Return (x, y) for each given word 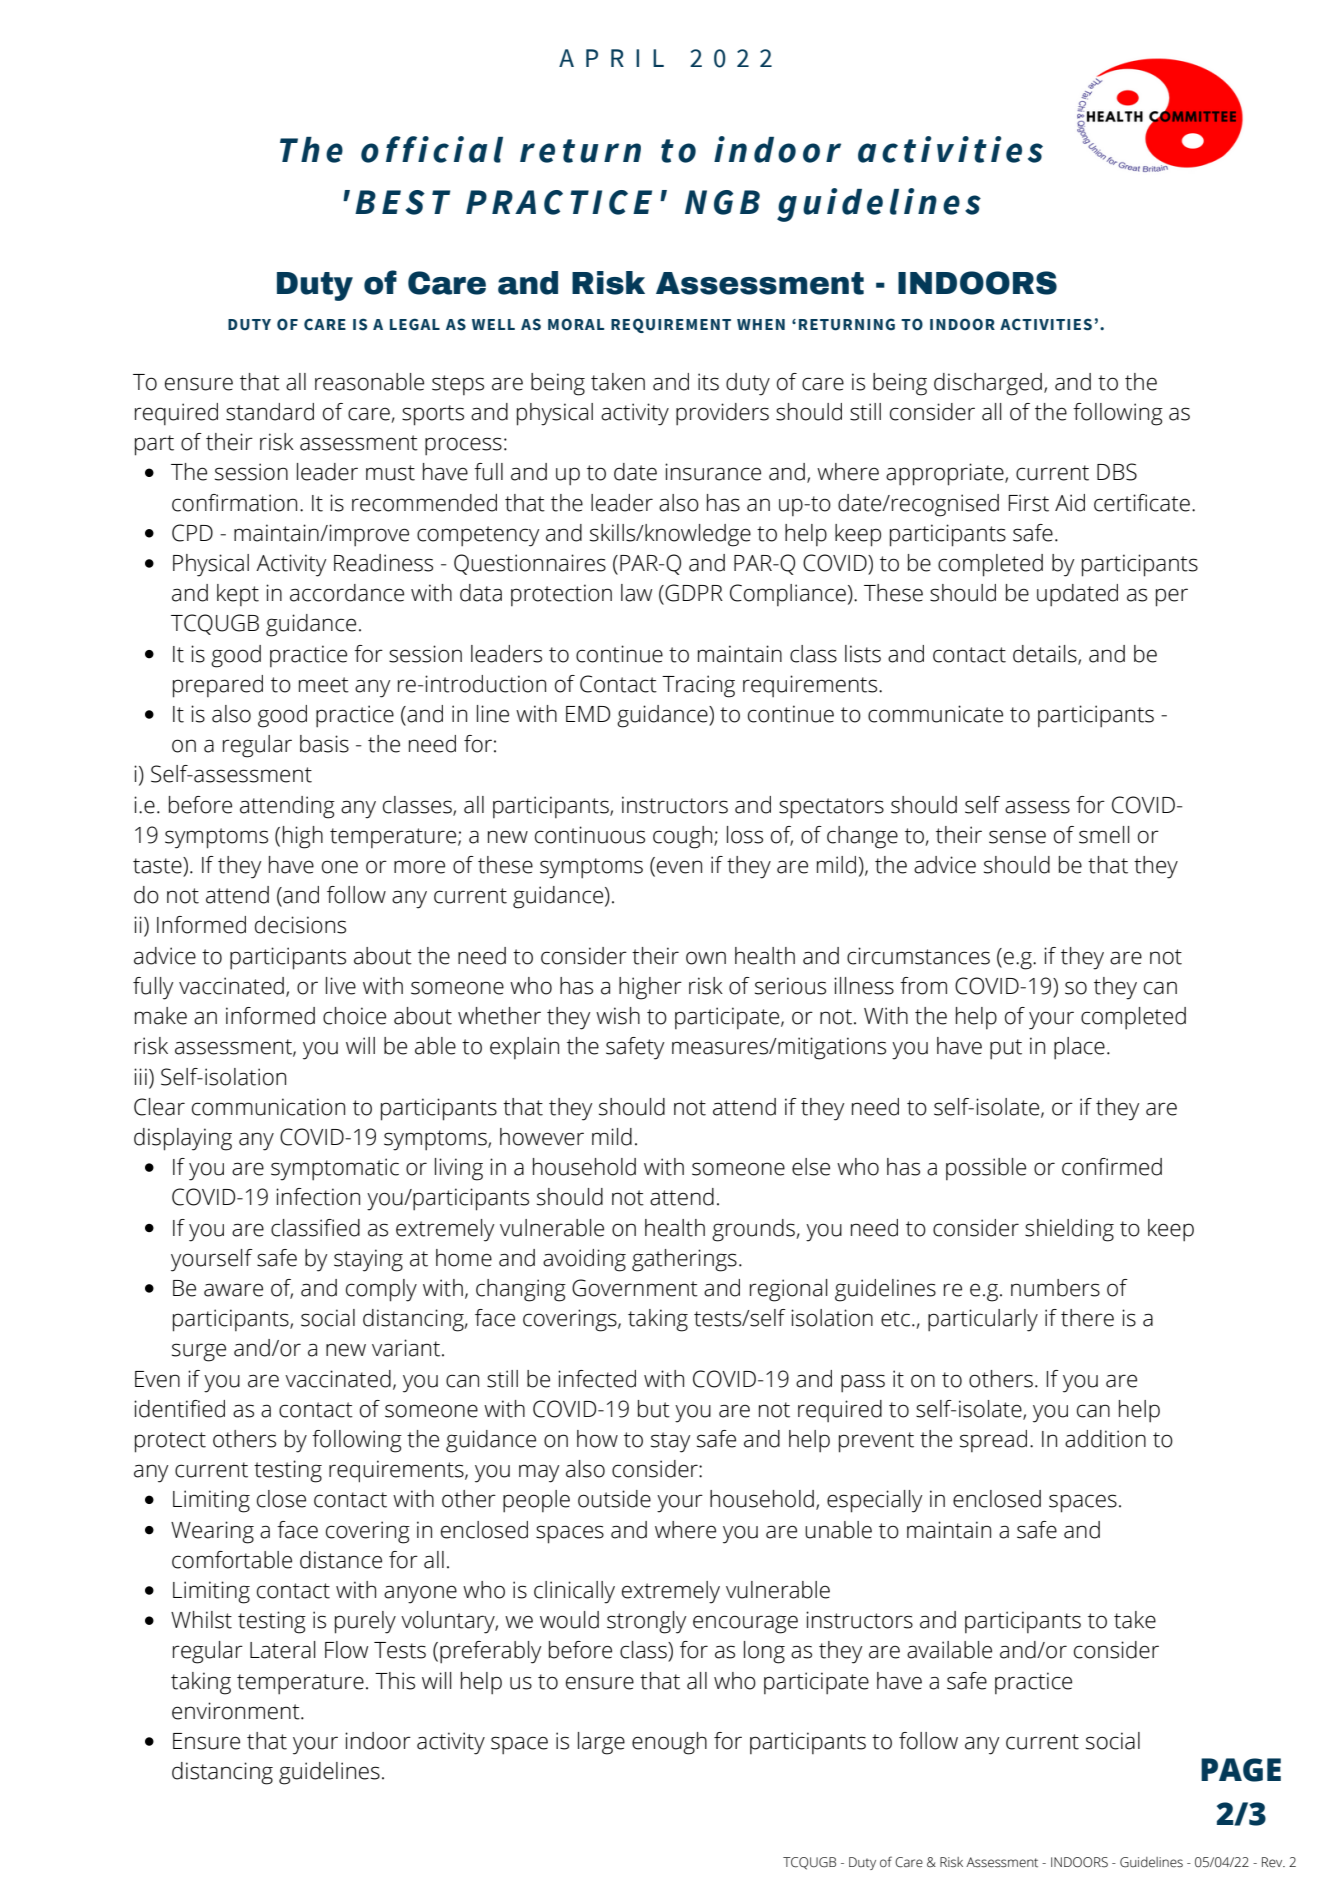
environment (237, 1711)
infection (318, 1197)
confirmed (1112, 1167)
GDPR (694, 593)
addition (1105, 1439)
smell (1104, 835)
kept (238, 595)
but (654, 1409)
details (1046, 654)
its (708, 382)
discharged (988, 384)
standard (270, 412)
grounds (754, 1230)
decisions (300, 925)
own (706, 958)
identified (179, 1409)
